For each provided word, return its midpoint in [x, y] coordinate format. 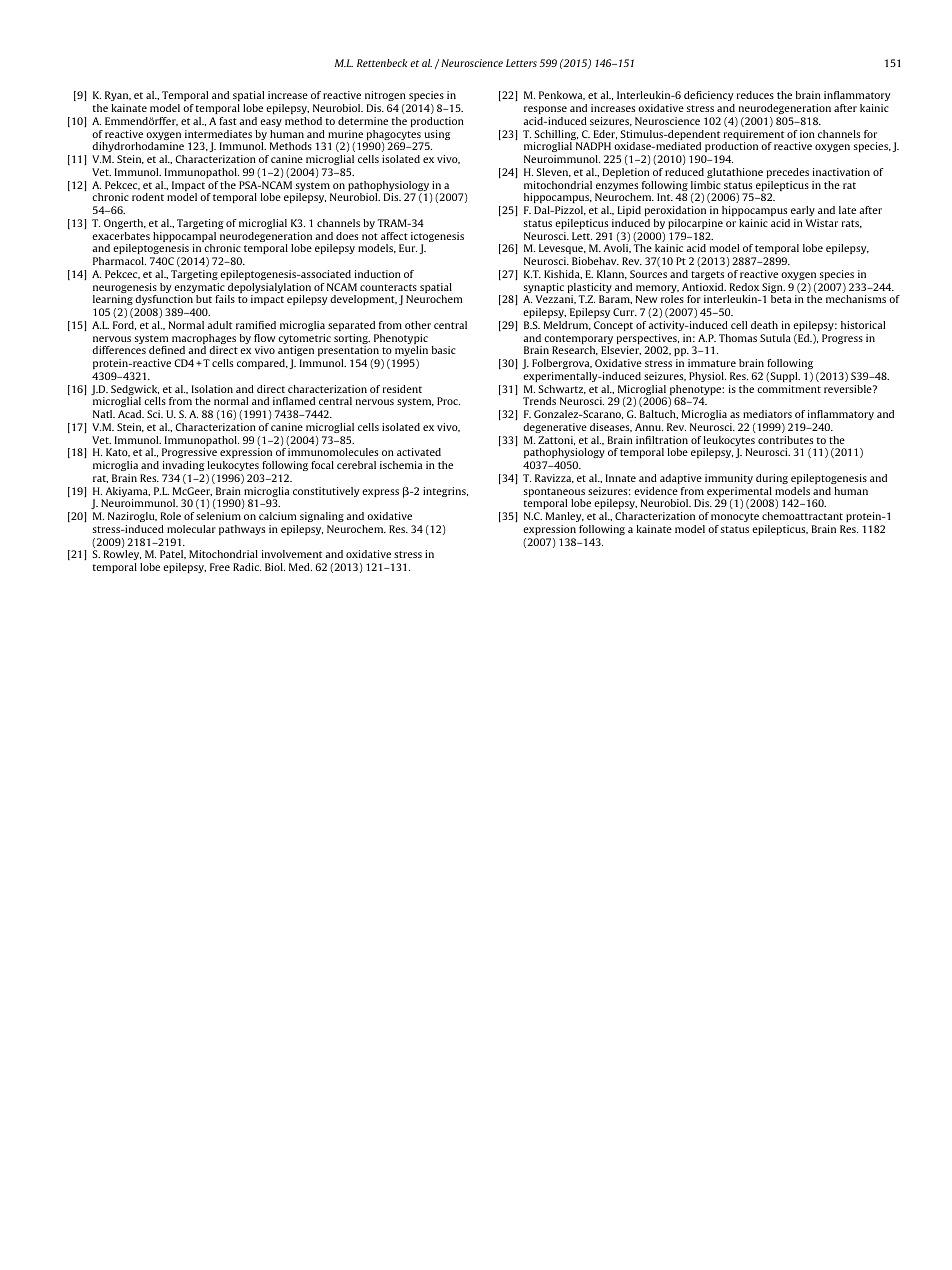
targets [707, 275]
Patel [173, 554]
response [545, 110]
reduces [755, 95]
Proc [448, 401]
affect [394, 236]
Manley [565, 517]
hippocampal [184, 238]
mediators [767, 414]
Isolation [212, 389]
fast [228, 121]
